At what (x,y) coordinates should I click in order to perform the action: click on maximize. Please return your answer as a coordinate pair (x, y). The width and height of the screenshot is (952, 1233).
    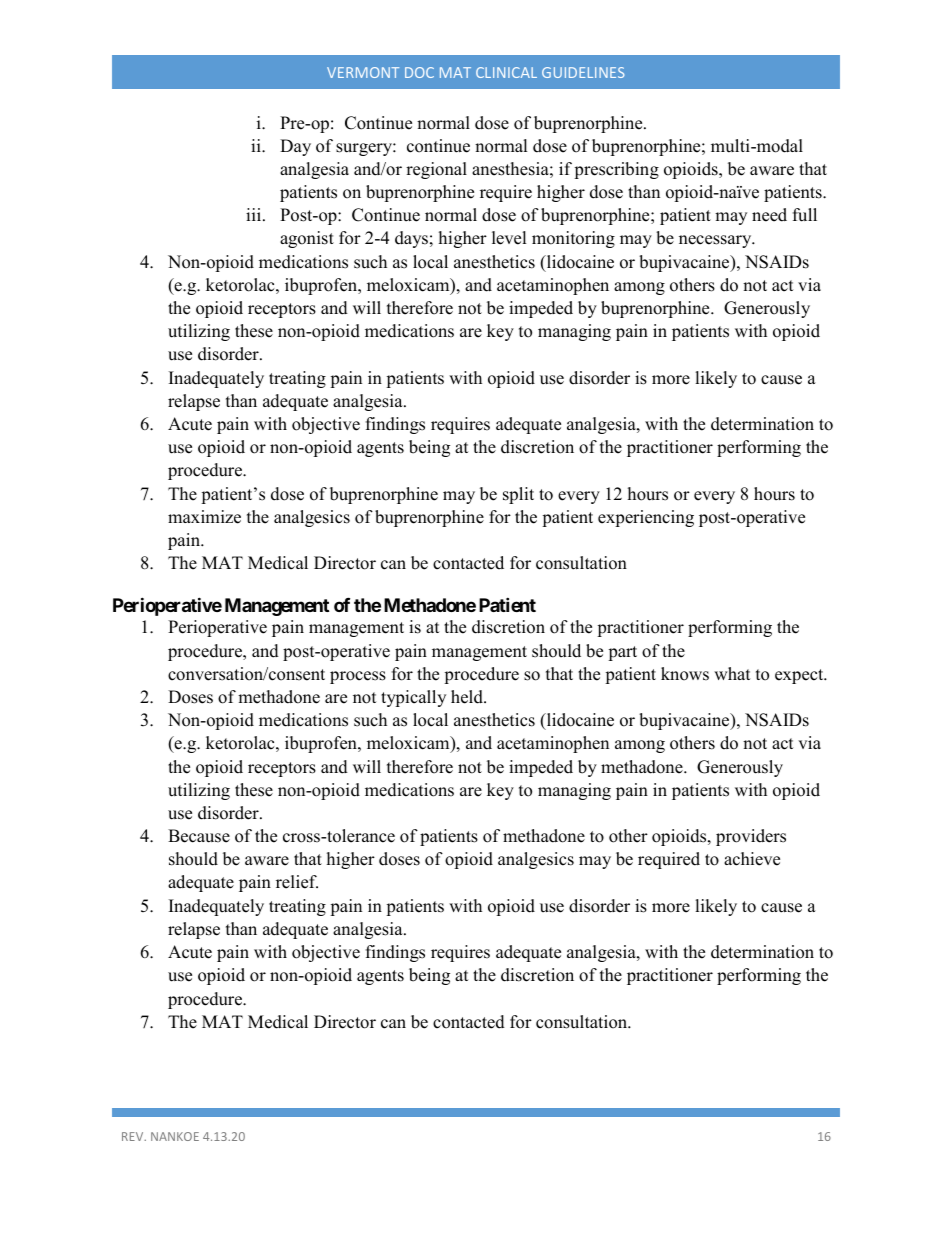
    Looking at the image, I should click on (204, 517).
